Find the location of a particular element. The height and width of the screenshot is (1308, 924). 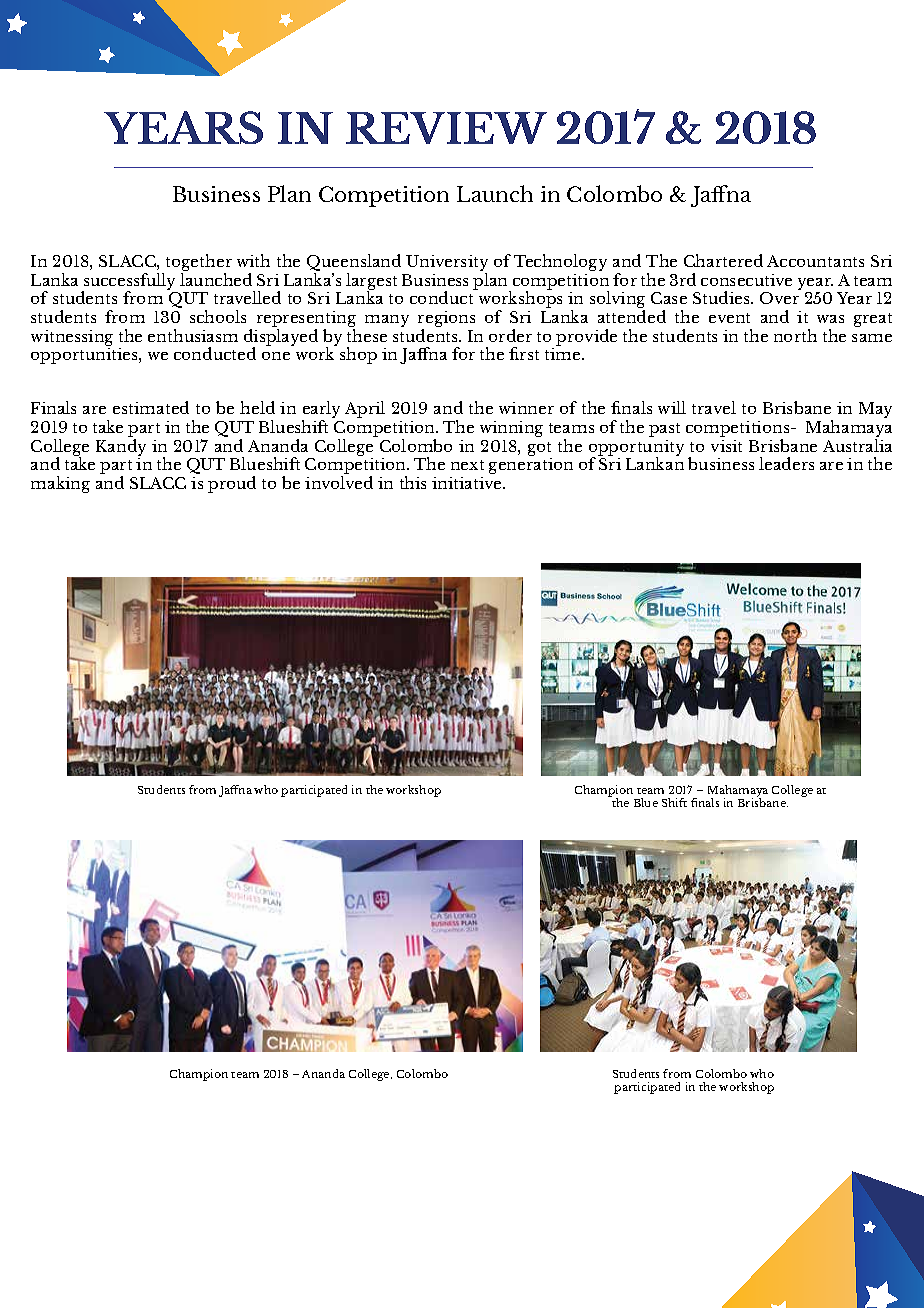

REVIEW is located at coordinates (446, 128).
